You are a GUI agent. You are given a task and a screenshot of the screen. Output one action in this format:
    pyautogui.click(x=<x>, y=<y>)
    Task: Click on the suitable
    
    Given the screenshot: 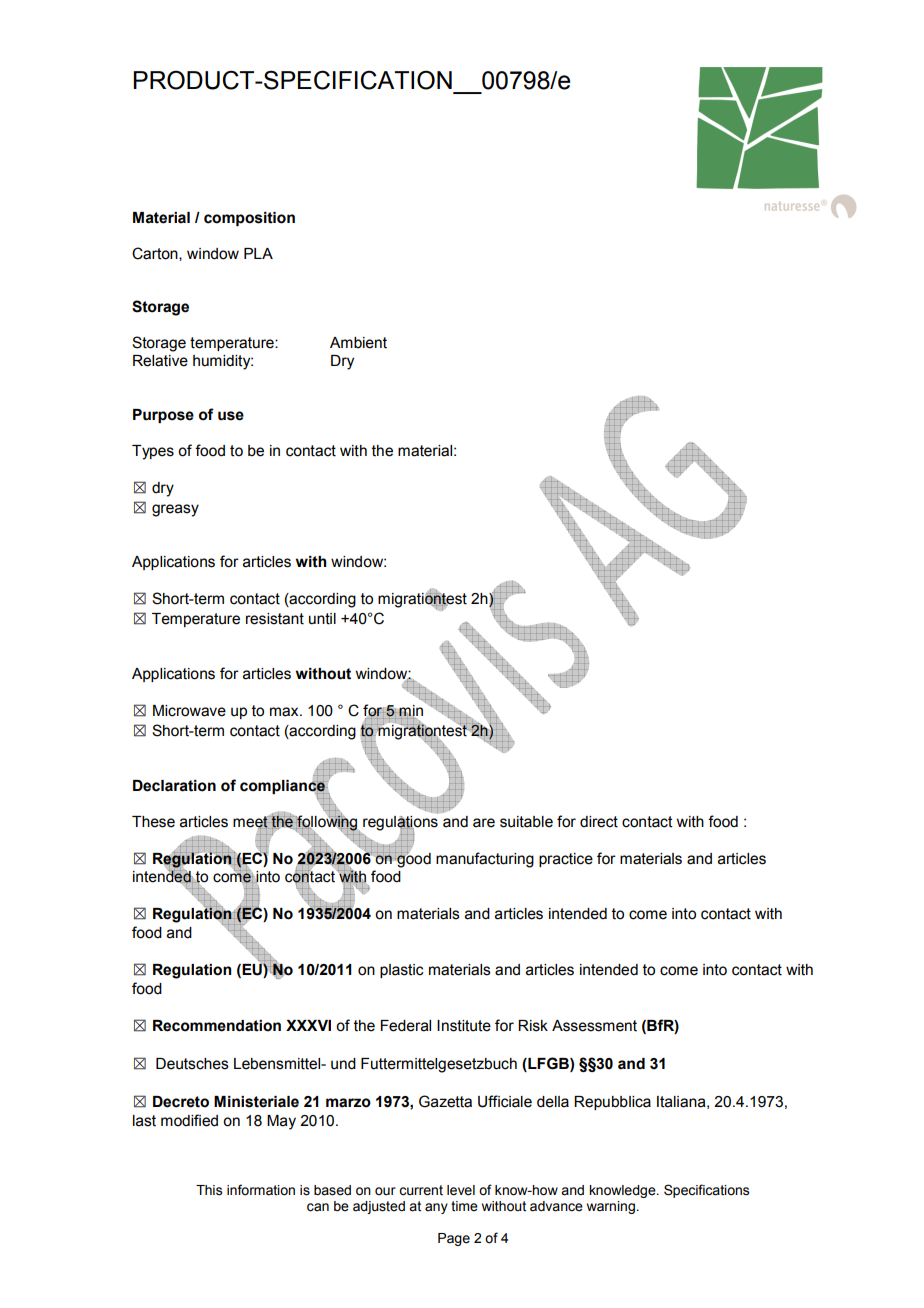 What is the action you would take?
    pyautogui.click(x=526, y=822)
